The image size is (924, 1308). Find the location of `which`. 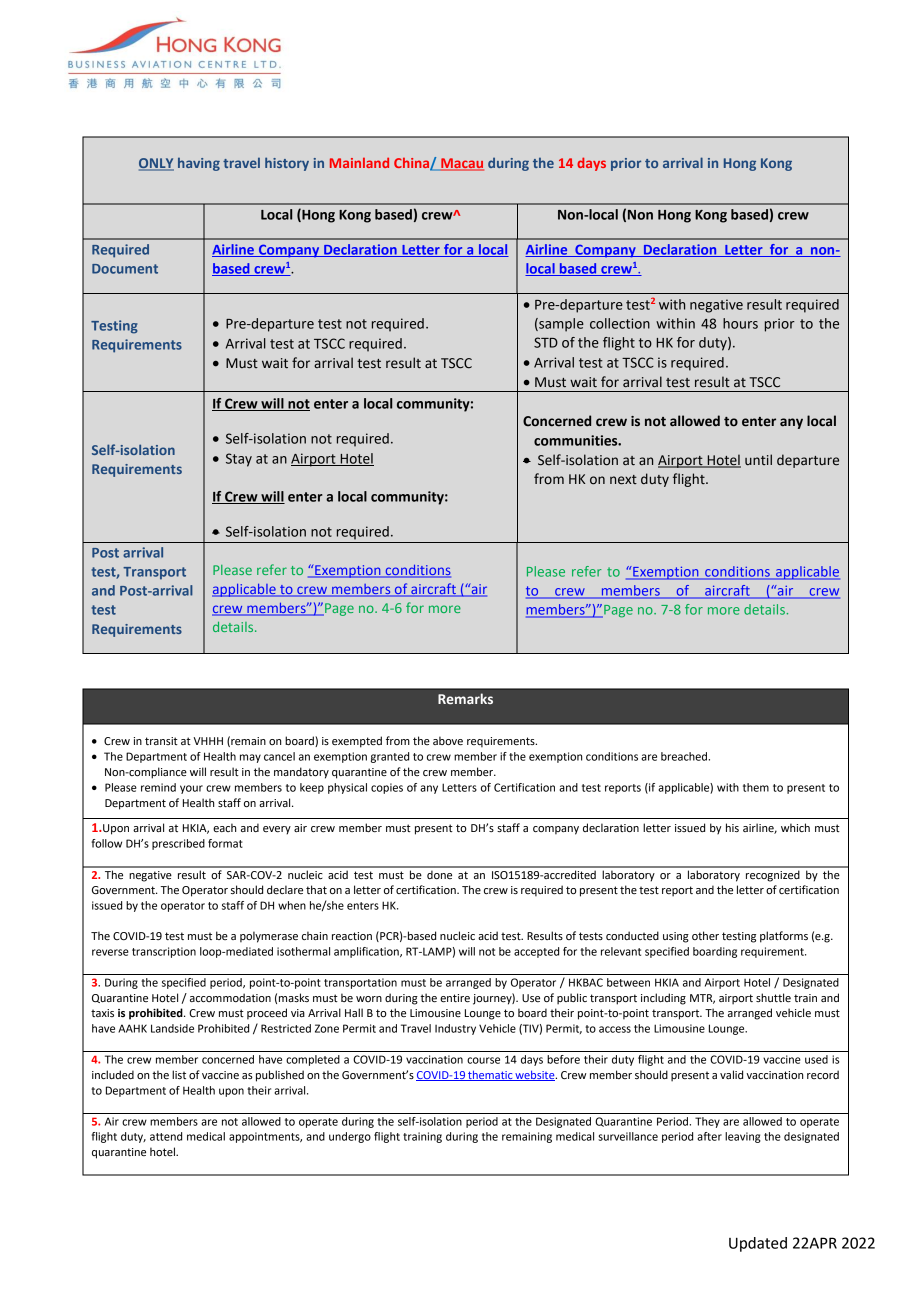

which is located at coordinates (795, 827).
